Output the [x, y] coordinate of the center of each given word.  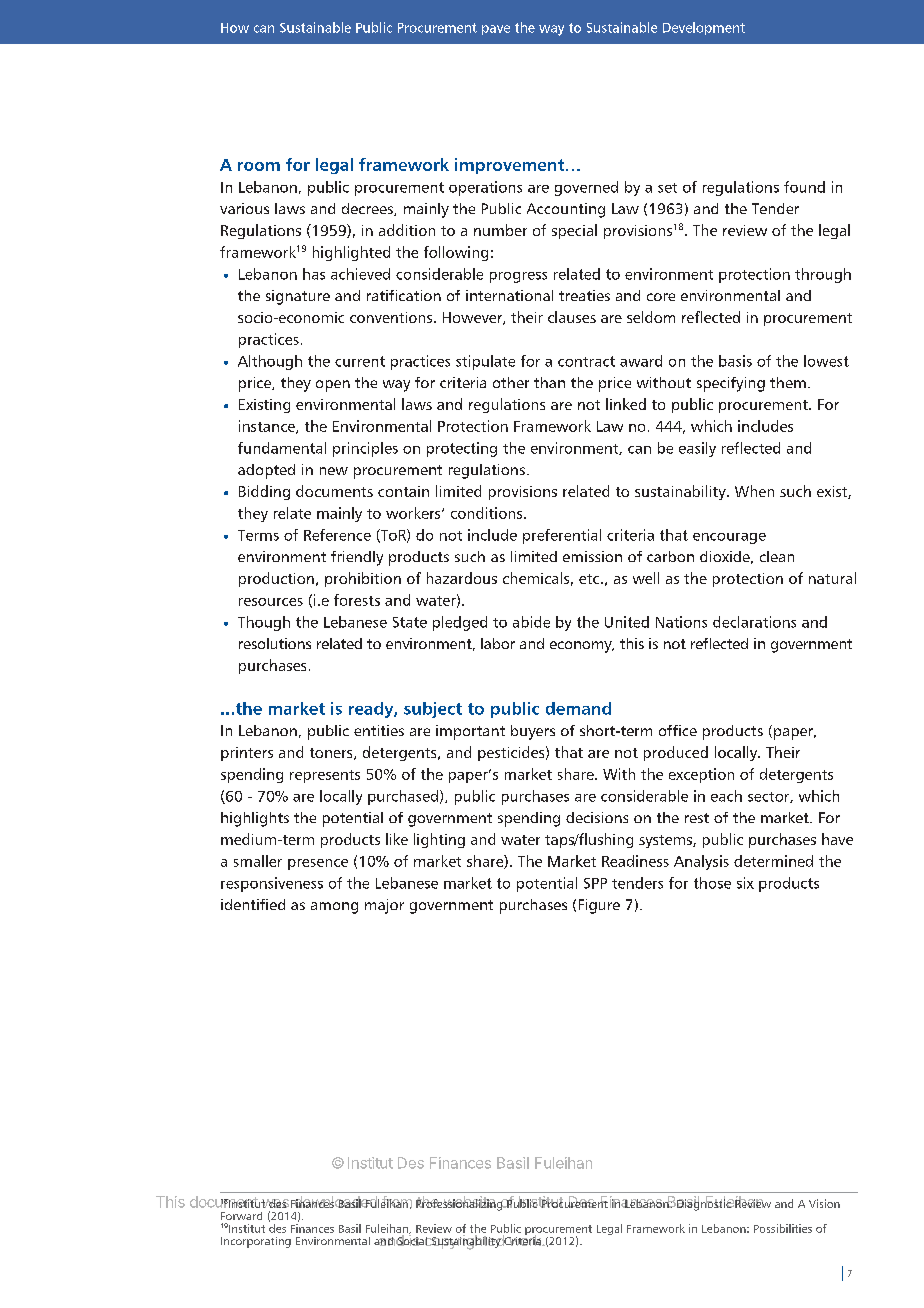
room [259, 166]
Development [704, 28]
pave [496, 30]
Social [412, 1240]
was [275, 1203]
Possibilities [783, 1228]
